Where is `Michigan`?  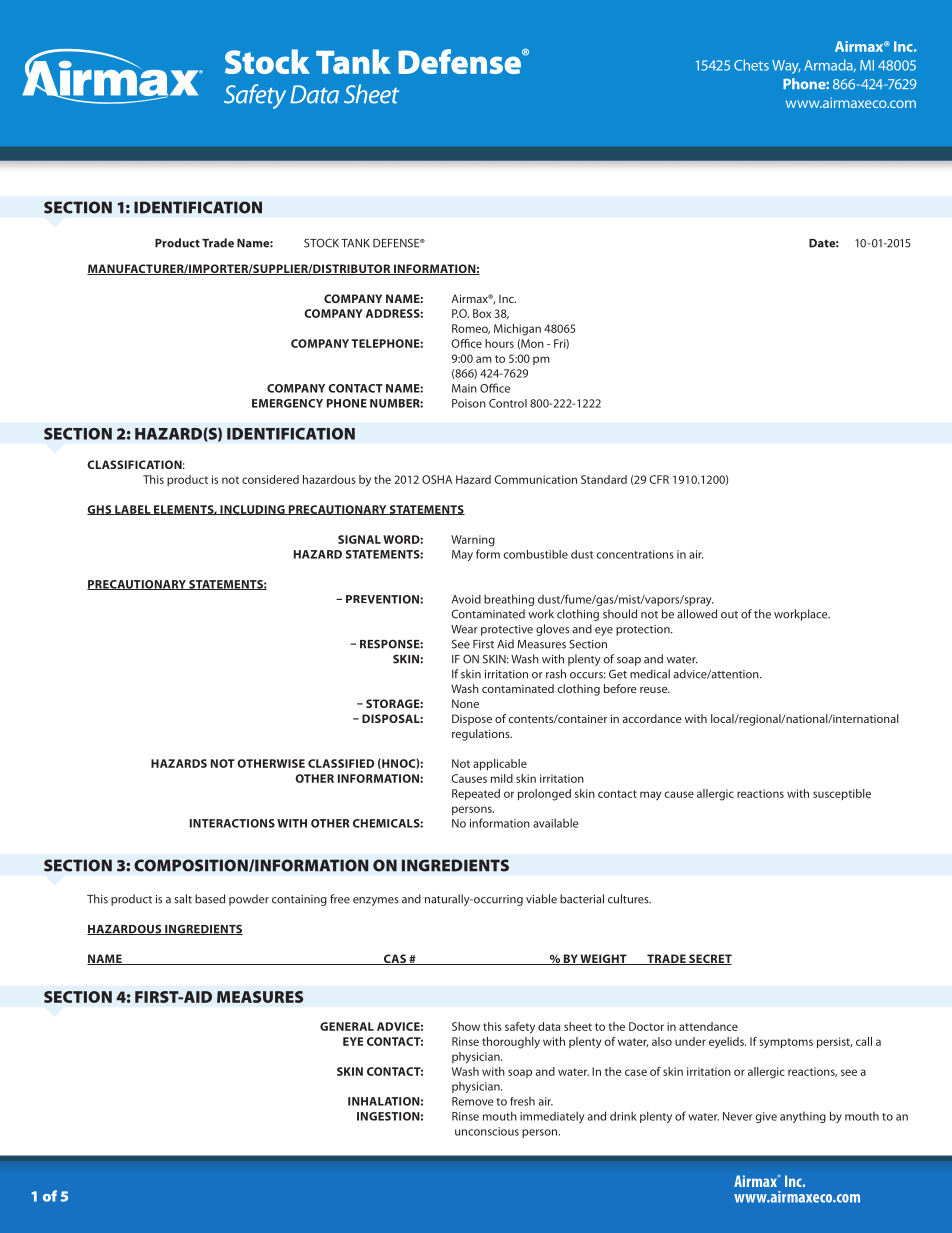
Michigan is located at coordinates (517, 330).
